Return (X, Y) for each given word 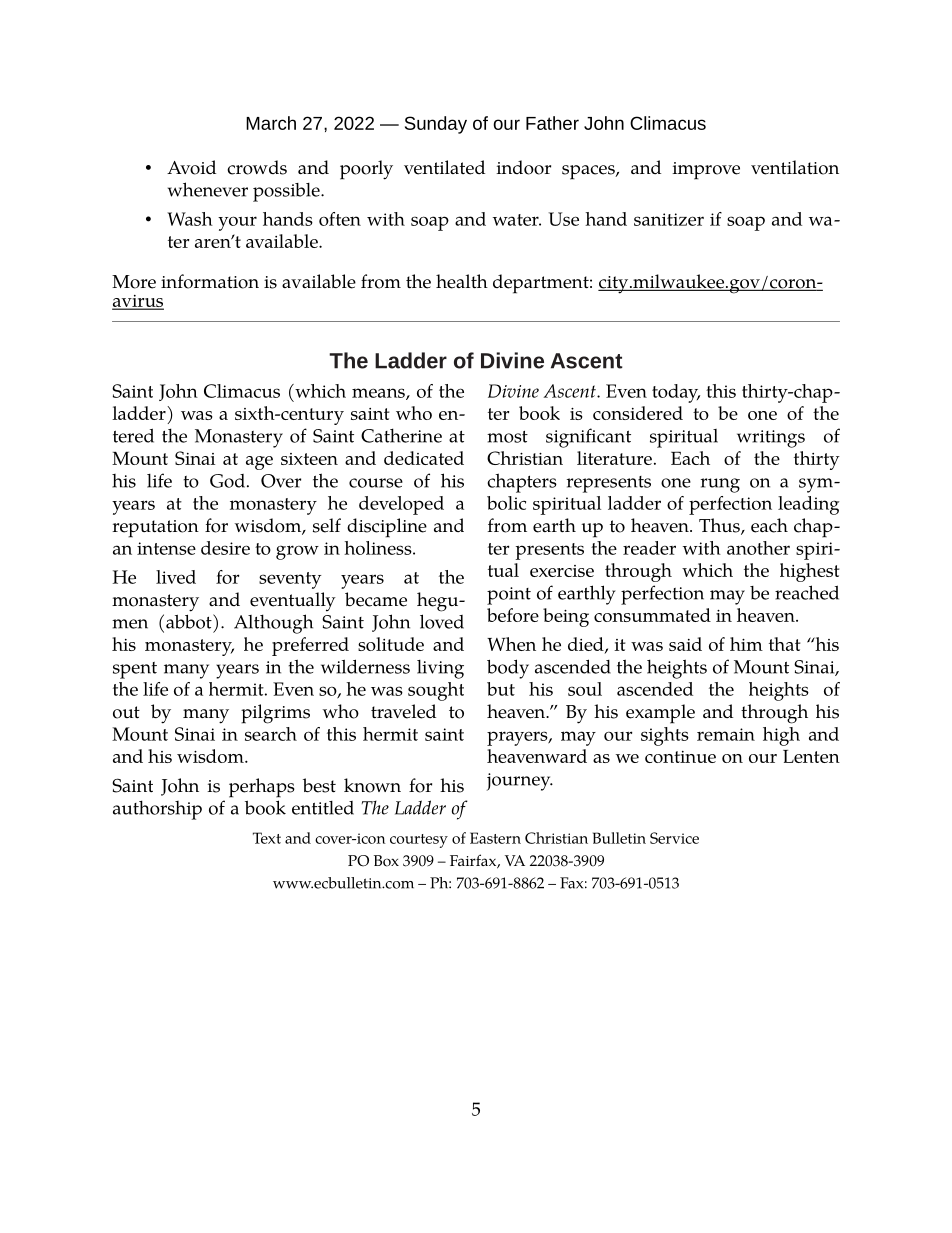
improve (706, 171)
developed (401, 505)
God (227, 481)
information (210, 281)
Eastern (495, 838)
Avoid (191, 167)
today (676, 393)
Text (267, 838)
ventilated (444, 167)
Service (674, 838)
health (462, 281)
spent (135, 670)
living (440, 669)
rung (720, 485)
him (746, 644)
